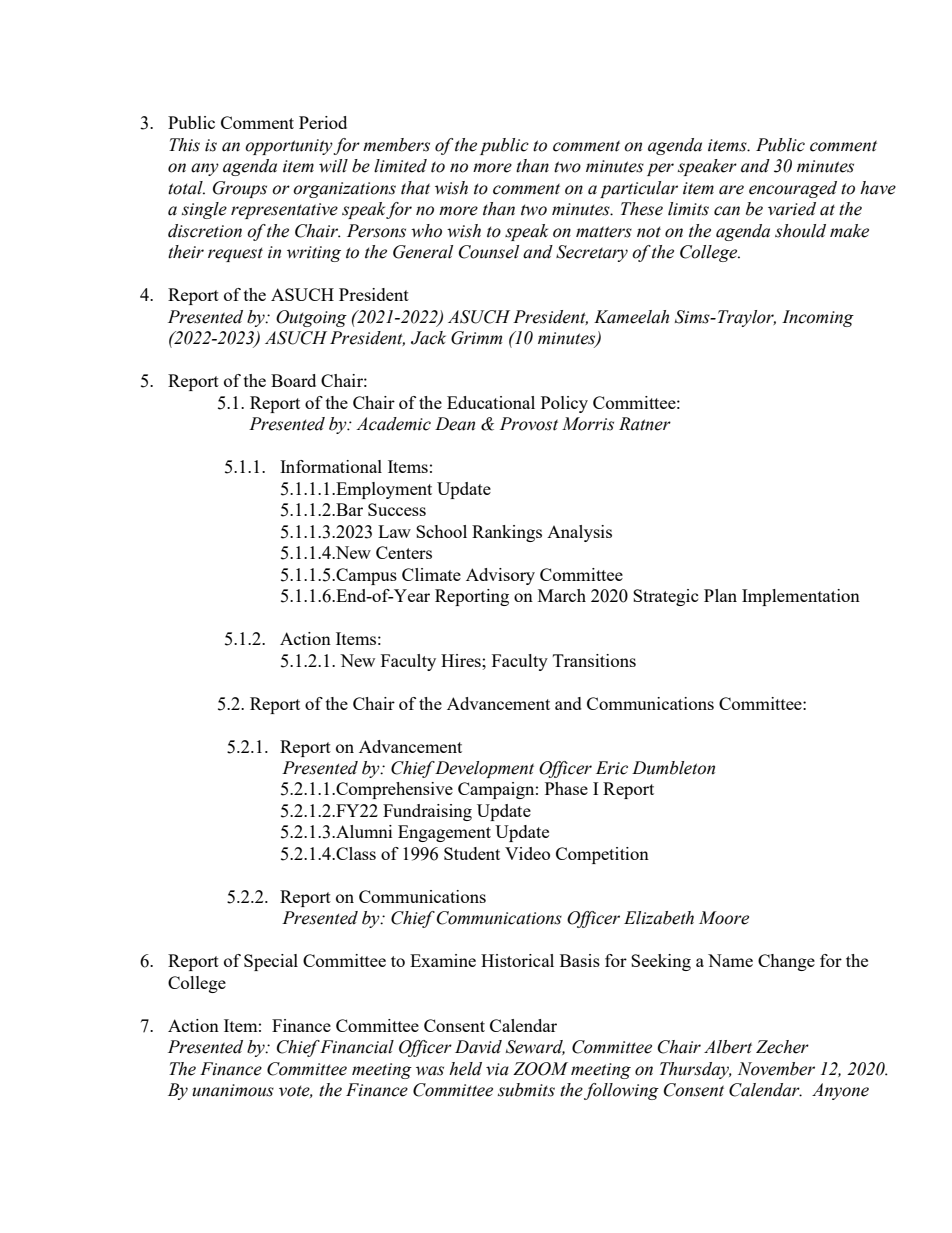 Image resolution: width=952 pixels, height=1233 pixels. Describe the element at coordinates (776, 1069) in the page. I see `November` at that location.
